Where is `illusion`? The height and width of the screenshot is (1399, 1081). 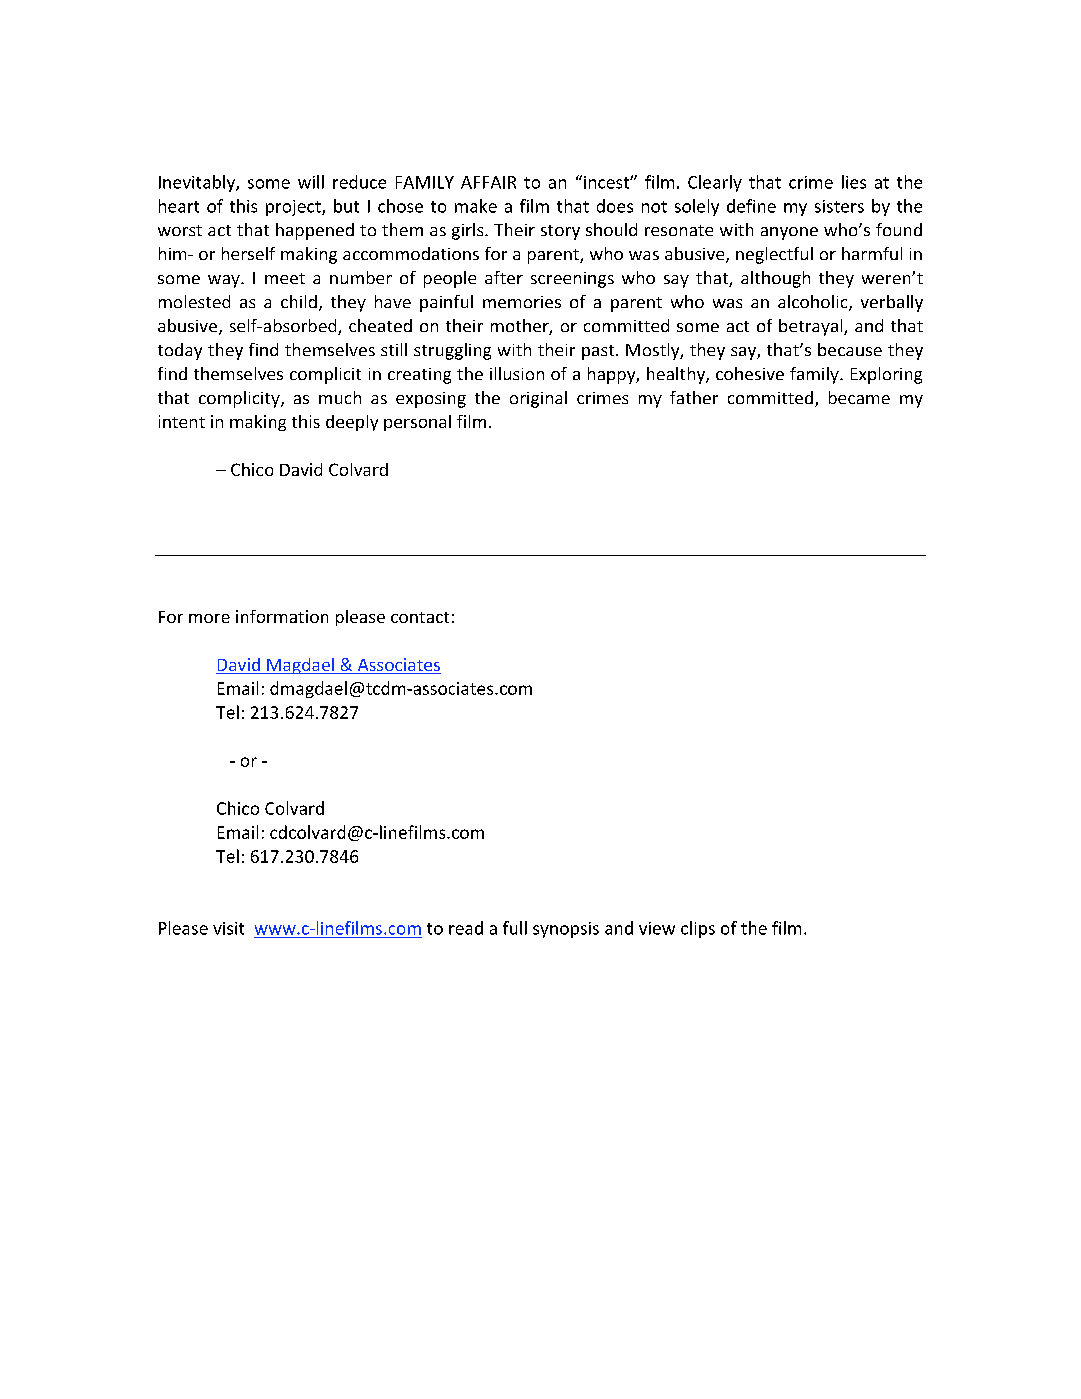
illusion is located at coordinates (517, 373).
